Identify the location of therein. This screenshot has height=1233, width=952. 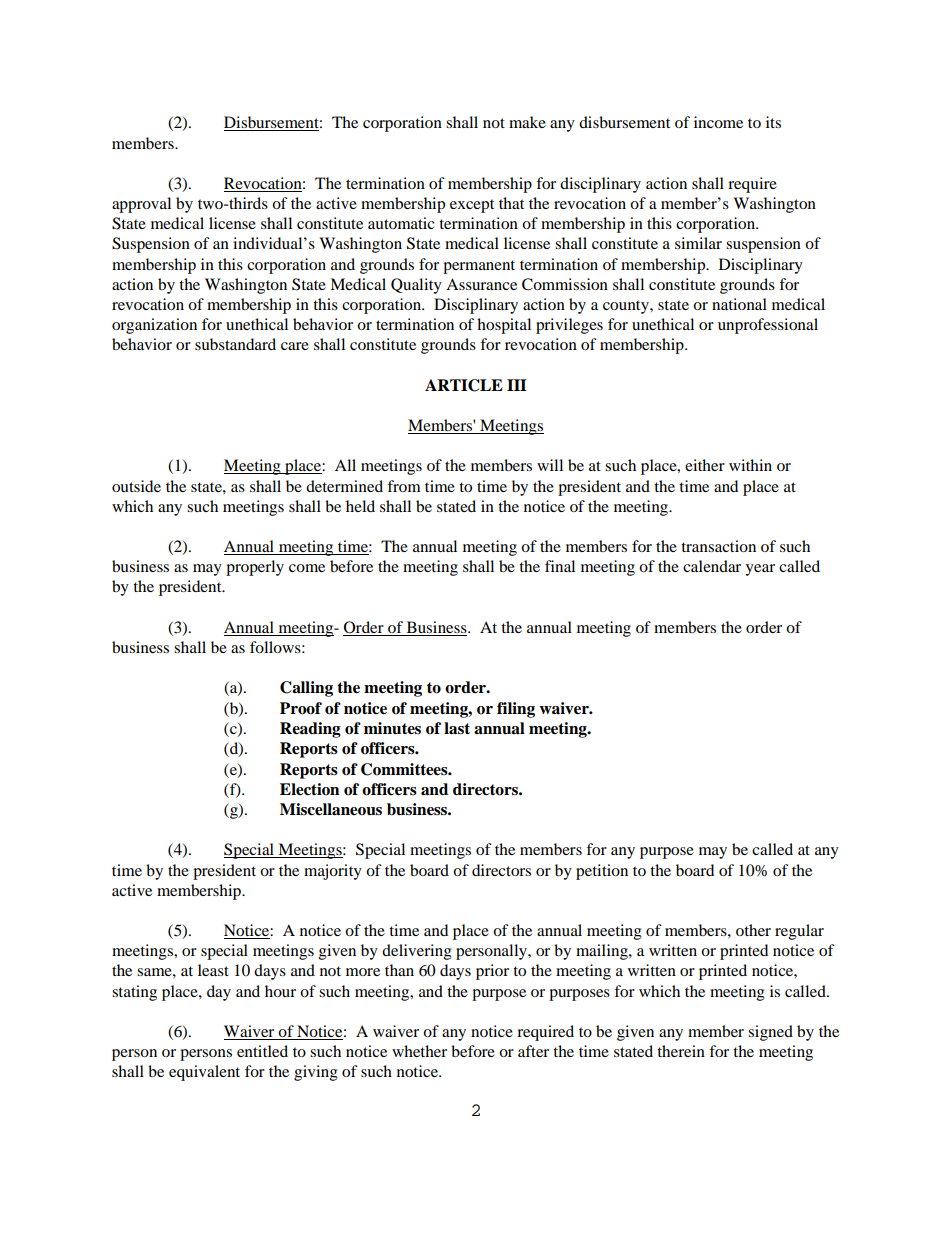
(681, 1051).
